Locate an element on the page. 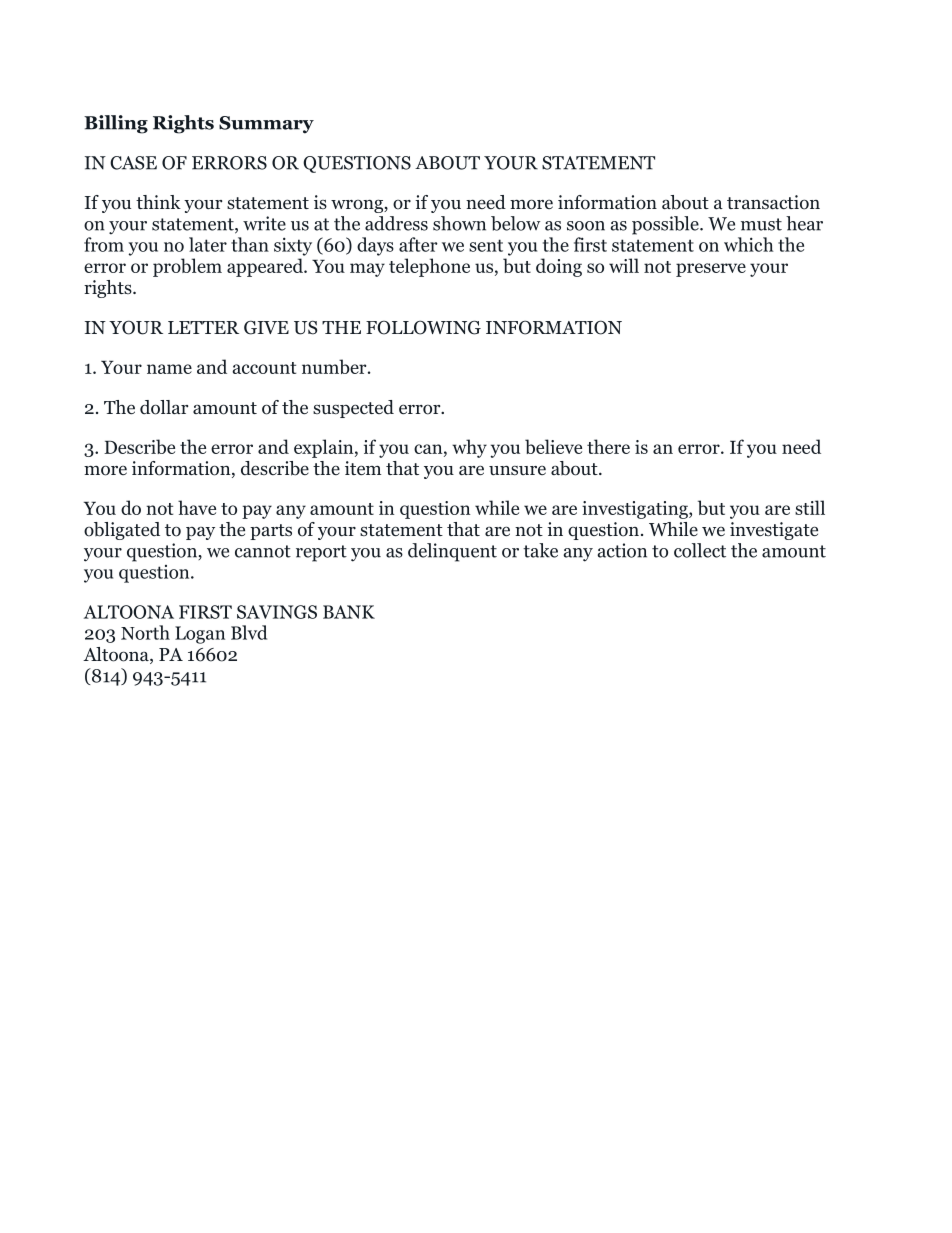 This page has height=1233, width=952. still is located at coordinates (810, 507).
